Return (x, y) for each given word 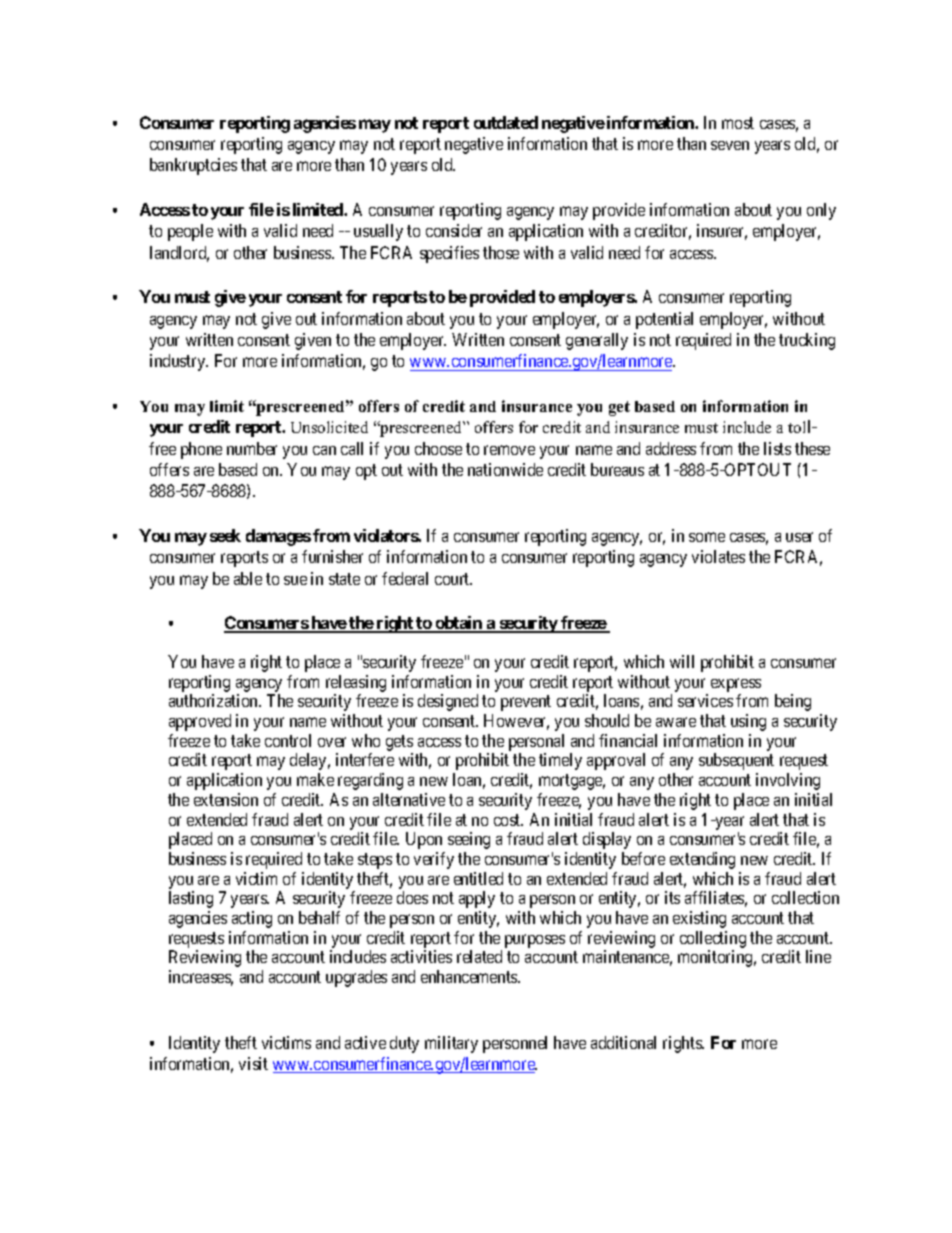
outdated (506, 122)
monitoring (717, 958)
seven (730, 145)
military (451, 1044)
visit (253, 1063)
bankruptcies (193, 166)
